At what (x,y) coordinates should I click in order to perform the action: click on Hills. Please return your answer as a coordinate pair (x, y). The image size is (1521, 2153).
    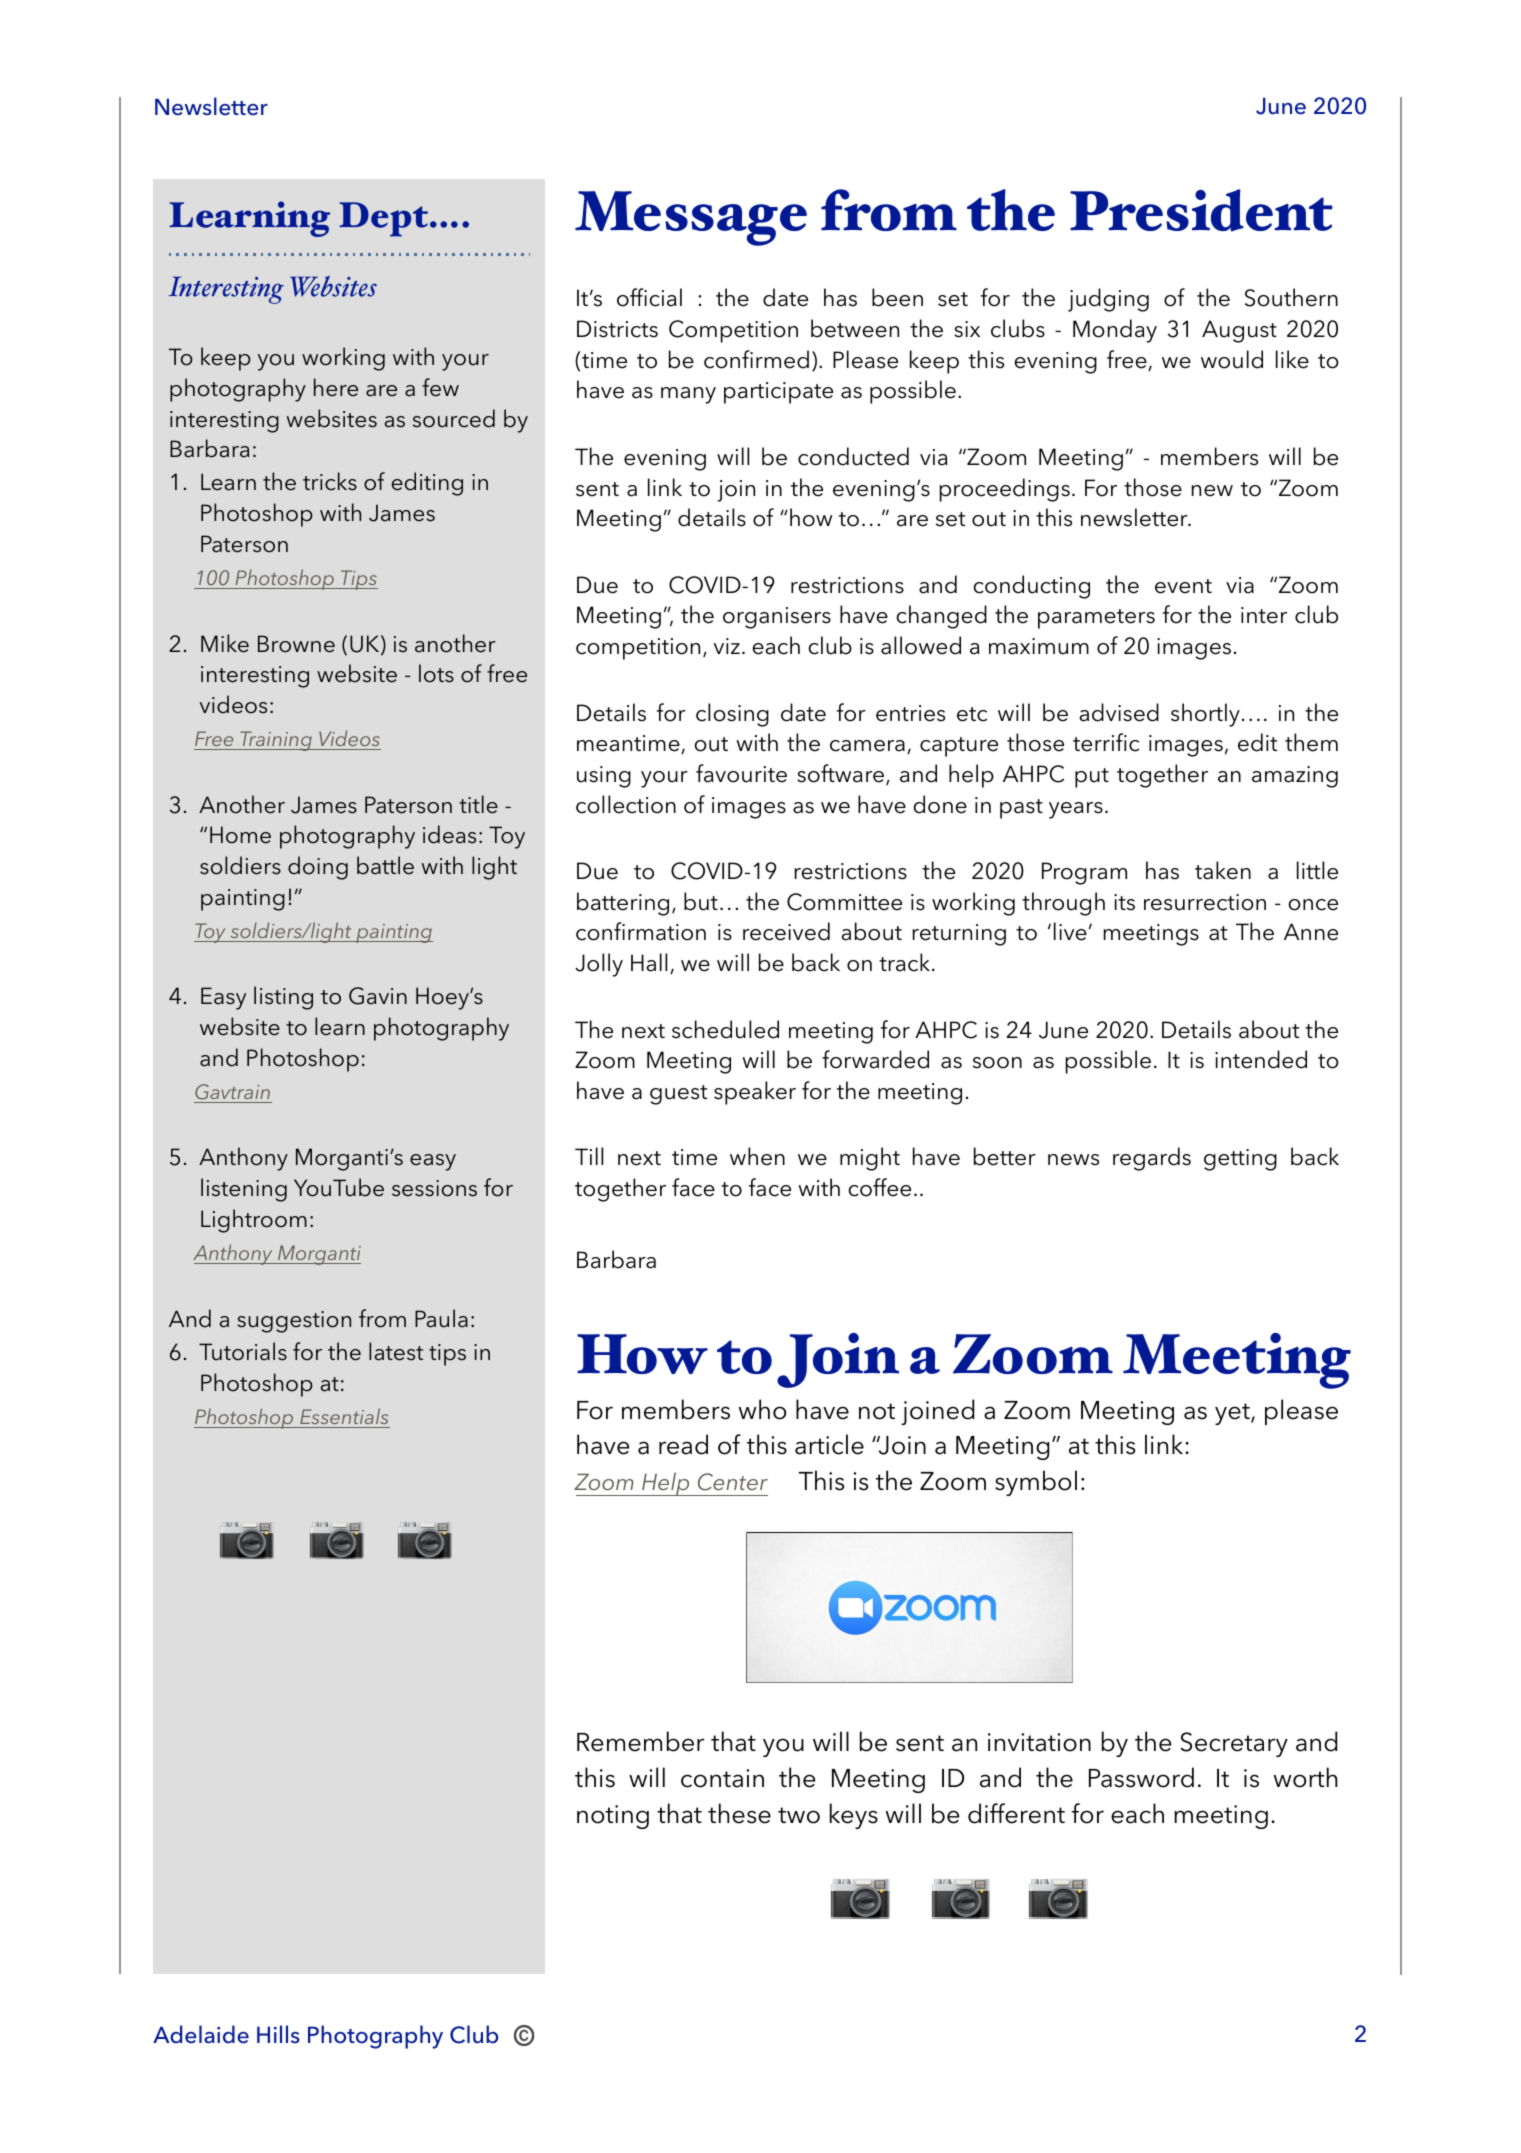
    Looking at the image, I should click on (278, 2034).
